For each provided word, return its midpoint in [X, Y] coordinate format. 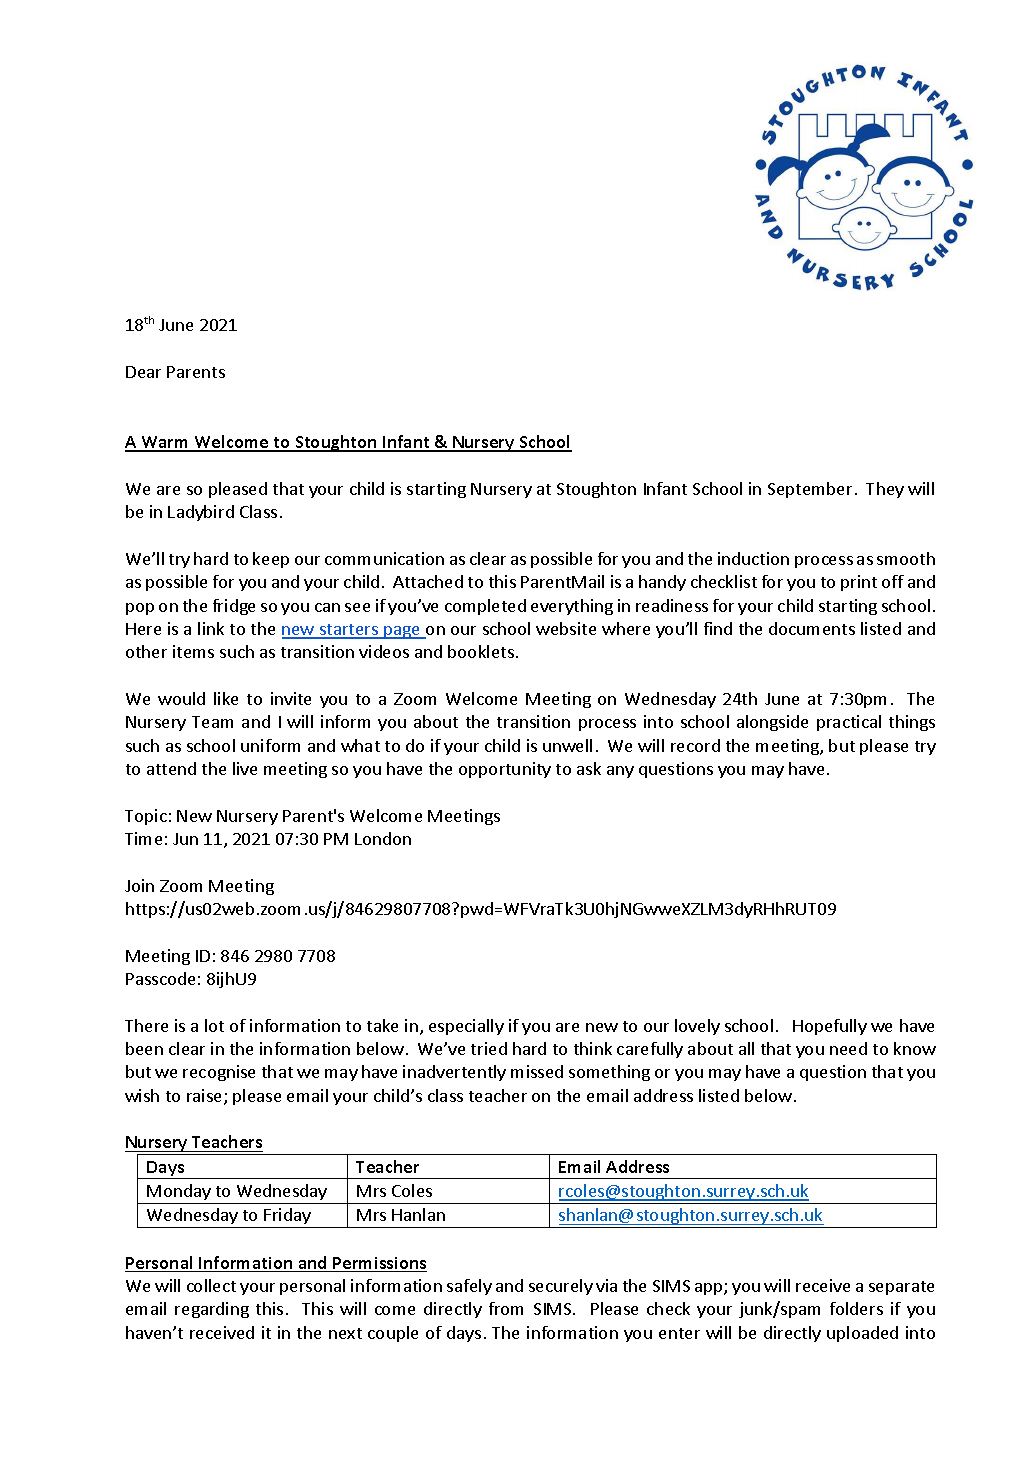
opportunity [505, 770]
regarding [212, 1310]
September [810, 490]
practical [849, 723]
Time [143, 838]
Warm [165, 443]
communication [384, 558]
